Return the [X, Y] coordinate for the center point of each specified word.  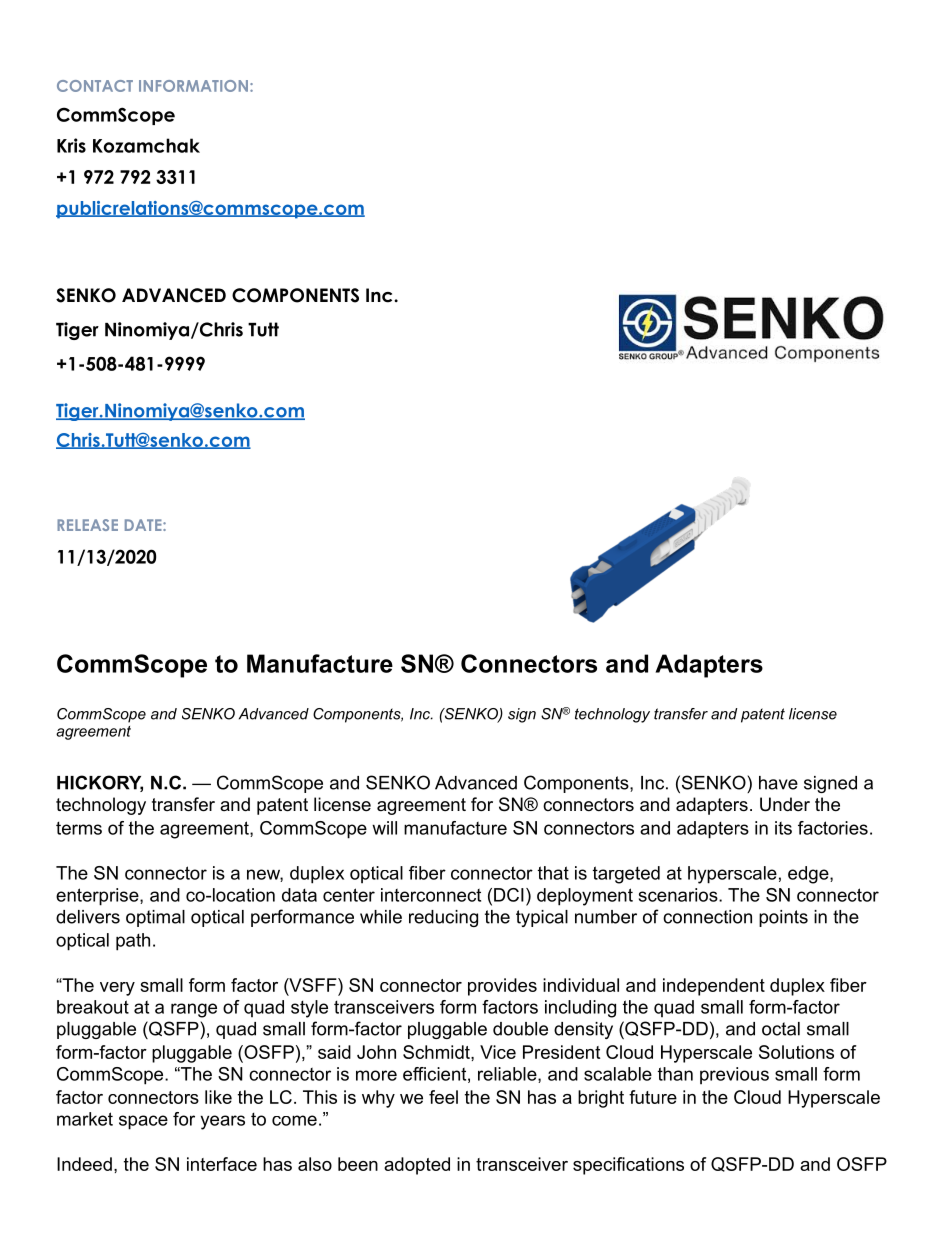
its [783, 828]
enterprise [98, 897]
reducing [443, 918]
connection [707, 917]
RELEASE [87, 525]
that [553, 873]
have [778, 783]
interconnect [431, 895]
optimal [155, 918]
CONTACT [95, 86]
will [384, 828]
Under [785, 804]
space [143, 1122]
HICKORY [100, 783]
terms [79, 828]
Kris [71, 145]
